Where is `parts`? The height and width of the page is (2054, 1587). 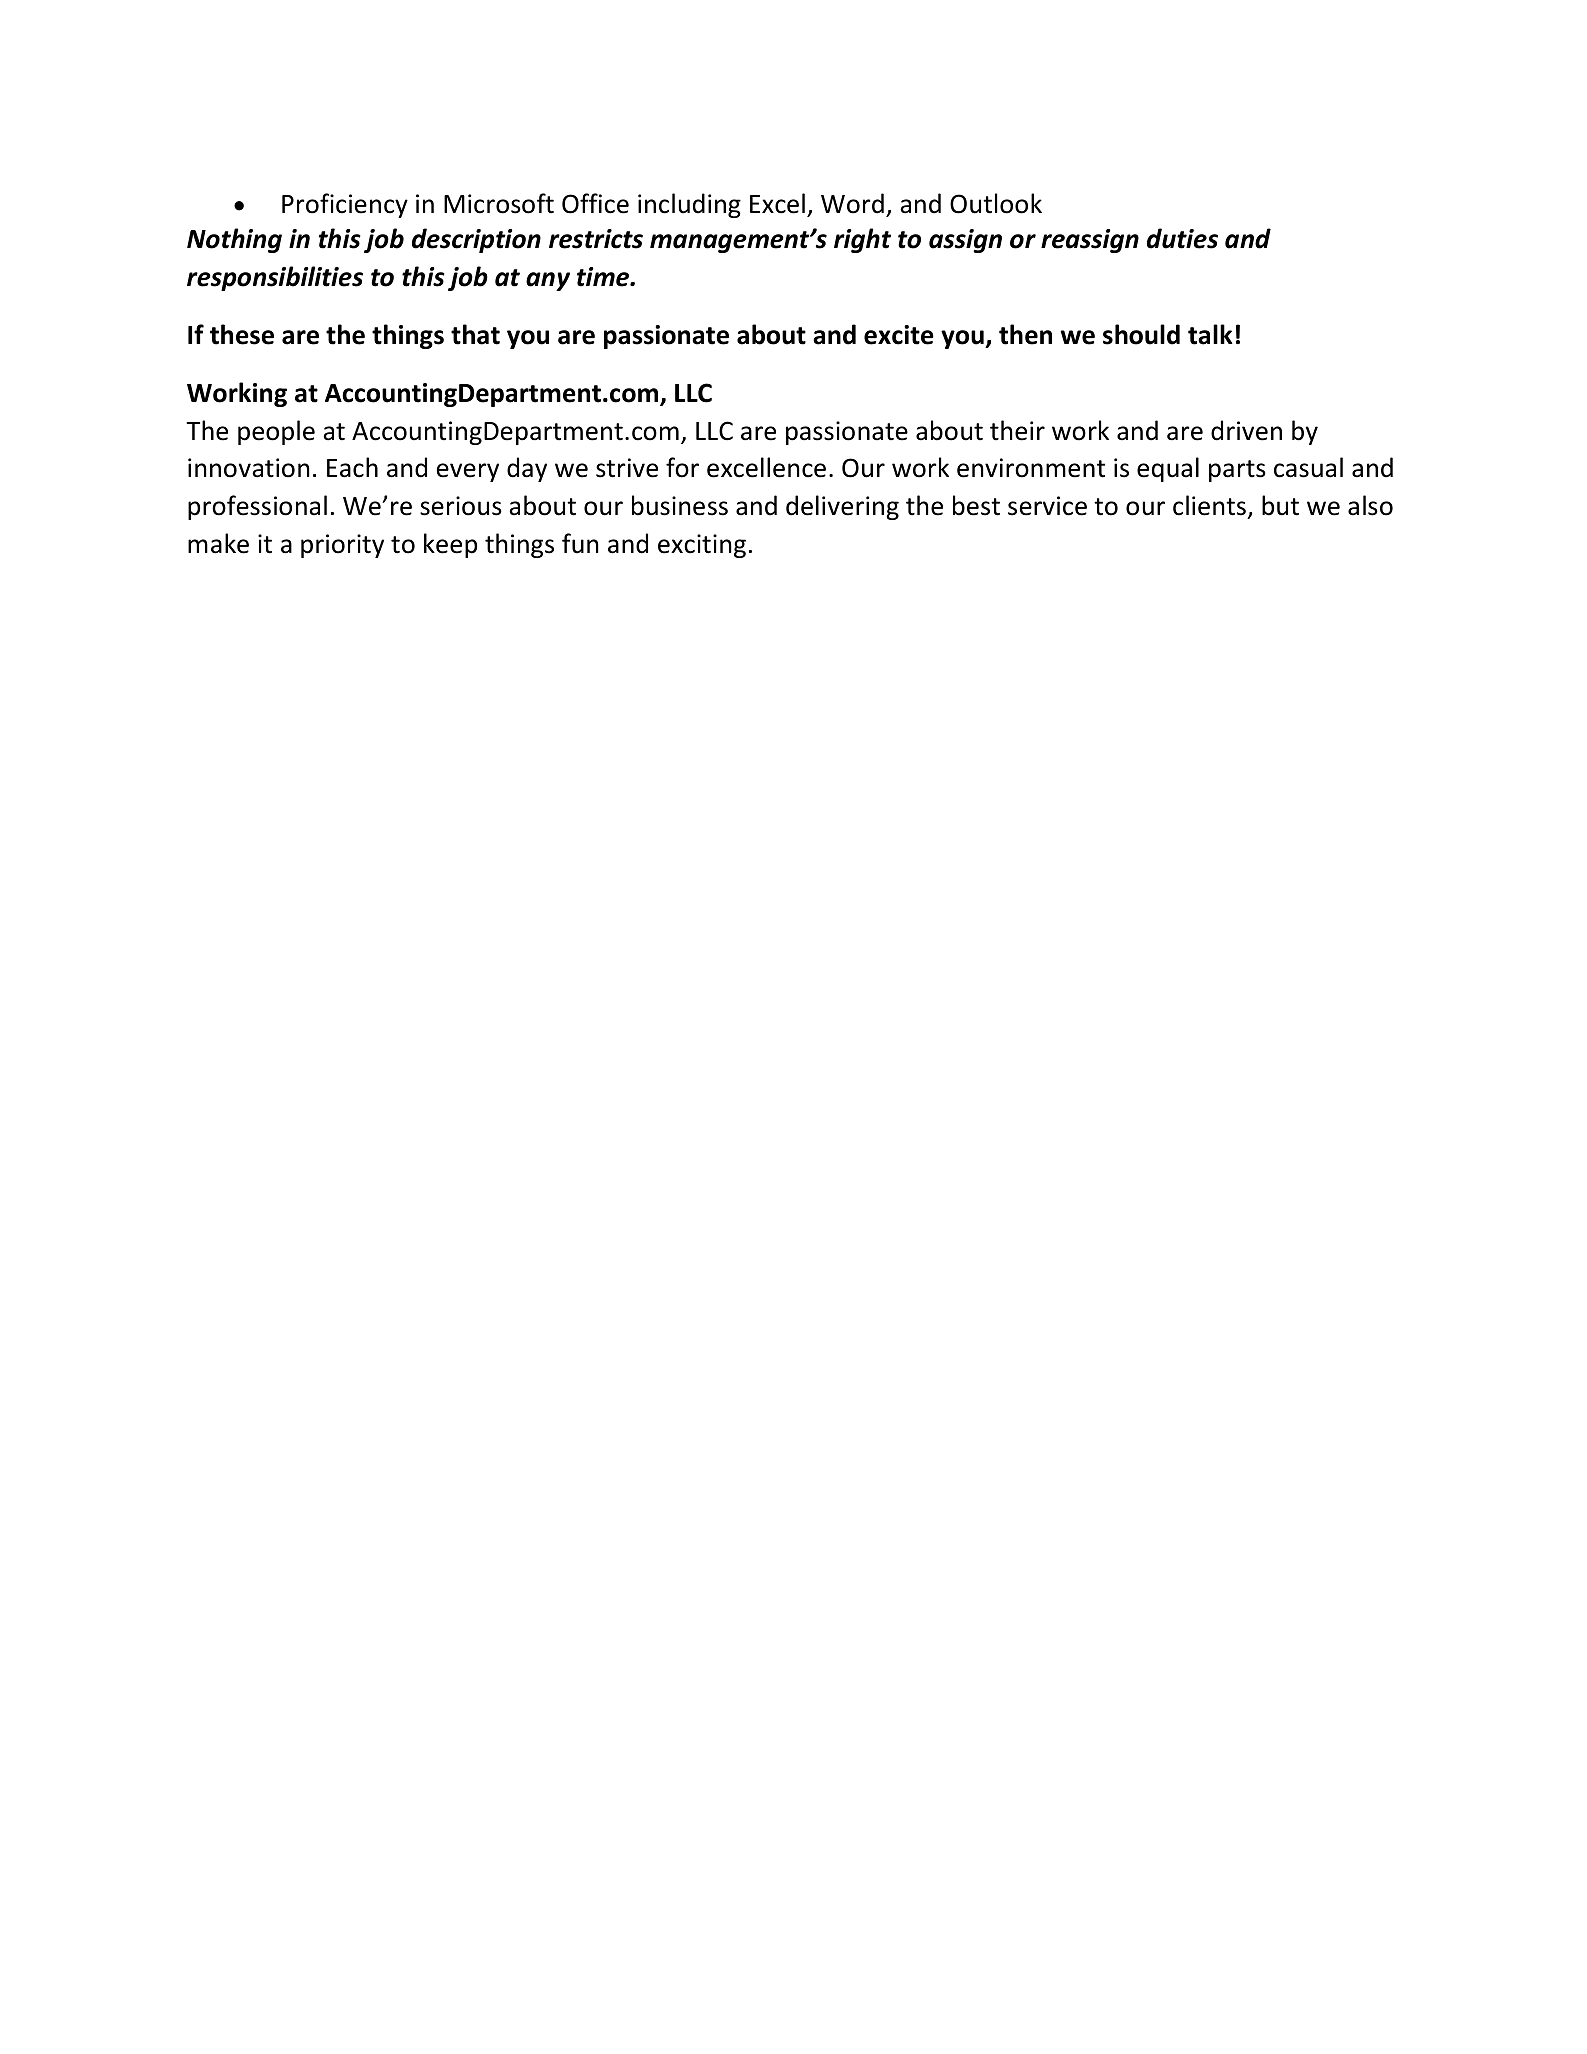
parts is located at coordinates (1237, 471).
